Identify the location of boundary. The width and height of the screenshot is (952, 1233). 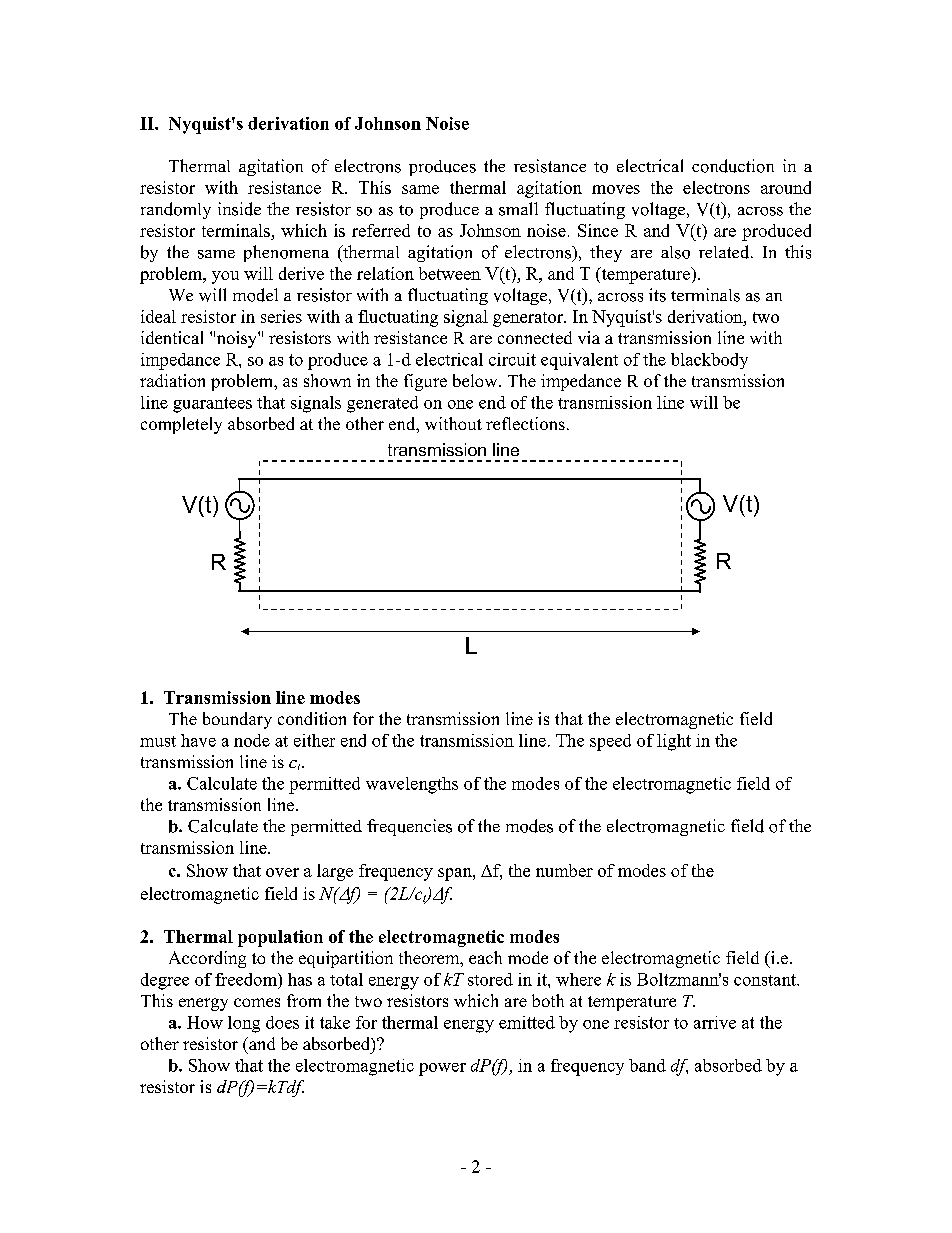
(237, 720).
